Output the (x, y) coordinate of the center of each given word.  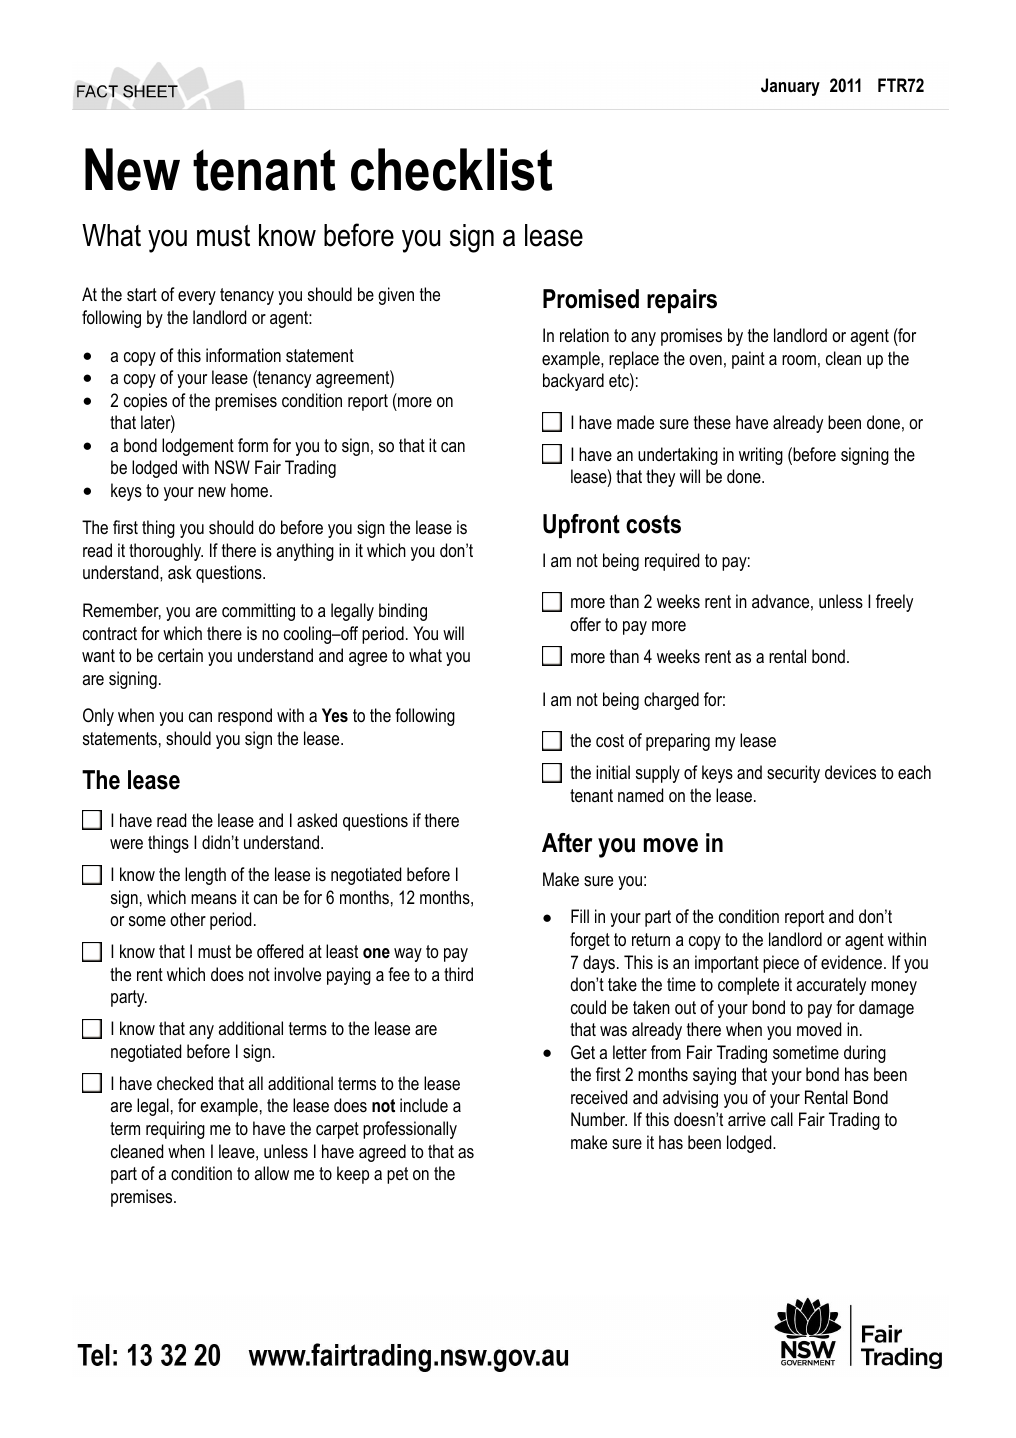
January (790, 87)
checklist (451, 169)
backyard (573, 382)
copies (145, 402)
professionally (410, 1130)
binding (403, 612)
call (782, 1119)
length (205, 876)
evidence (853, 962)
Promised (591, 299)
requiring (175, 1130)
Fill (580, 916)
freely (894, 603)
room (799, 360)
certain (180, 655)
